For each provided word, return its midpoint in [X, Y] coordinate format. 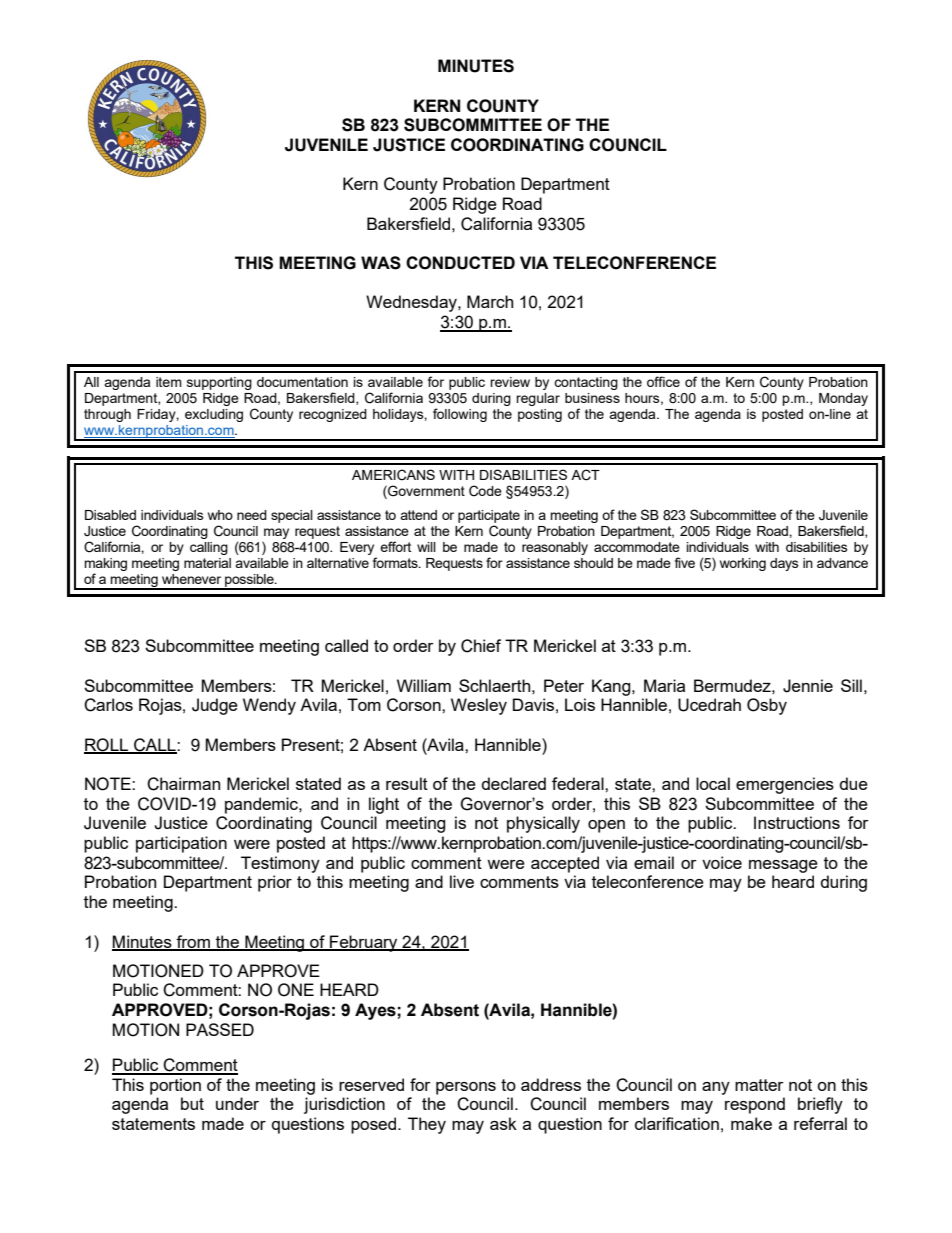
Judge [215, 706]
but [192, 1103]
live [462, 881]
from [193, 942]
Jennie [808, 686]
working [743, 564]
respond [755, 1105]
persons [466, 1088]
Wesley [479, 706]
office [663, 381]
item [169, 382]
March [490, 301]
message [783, 866]
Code [485, 491]
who [220, 515]
